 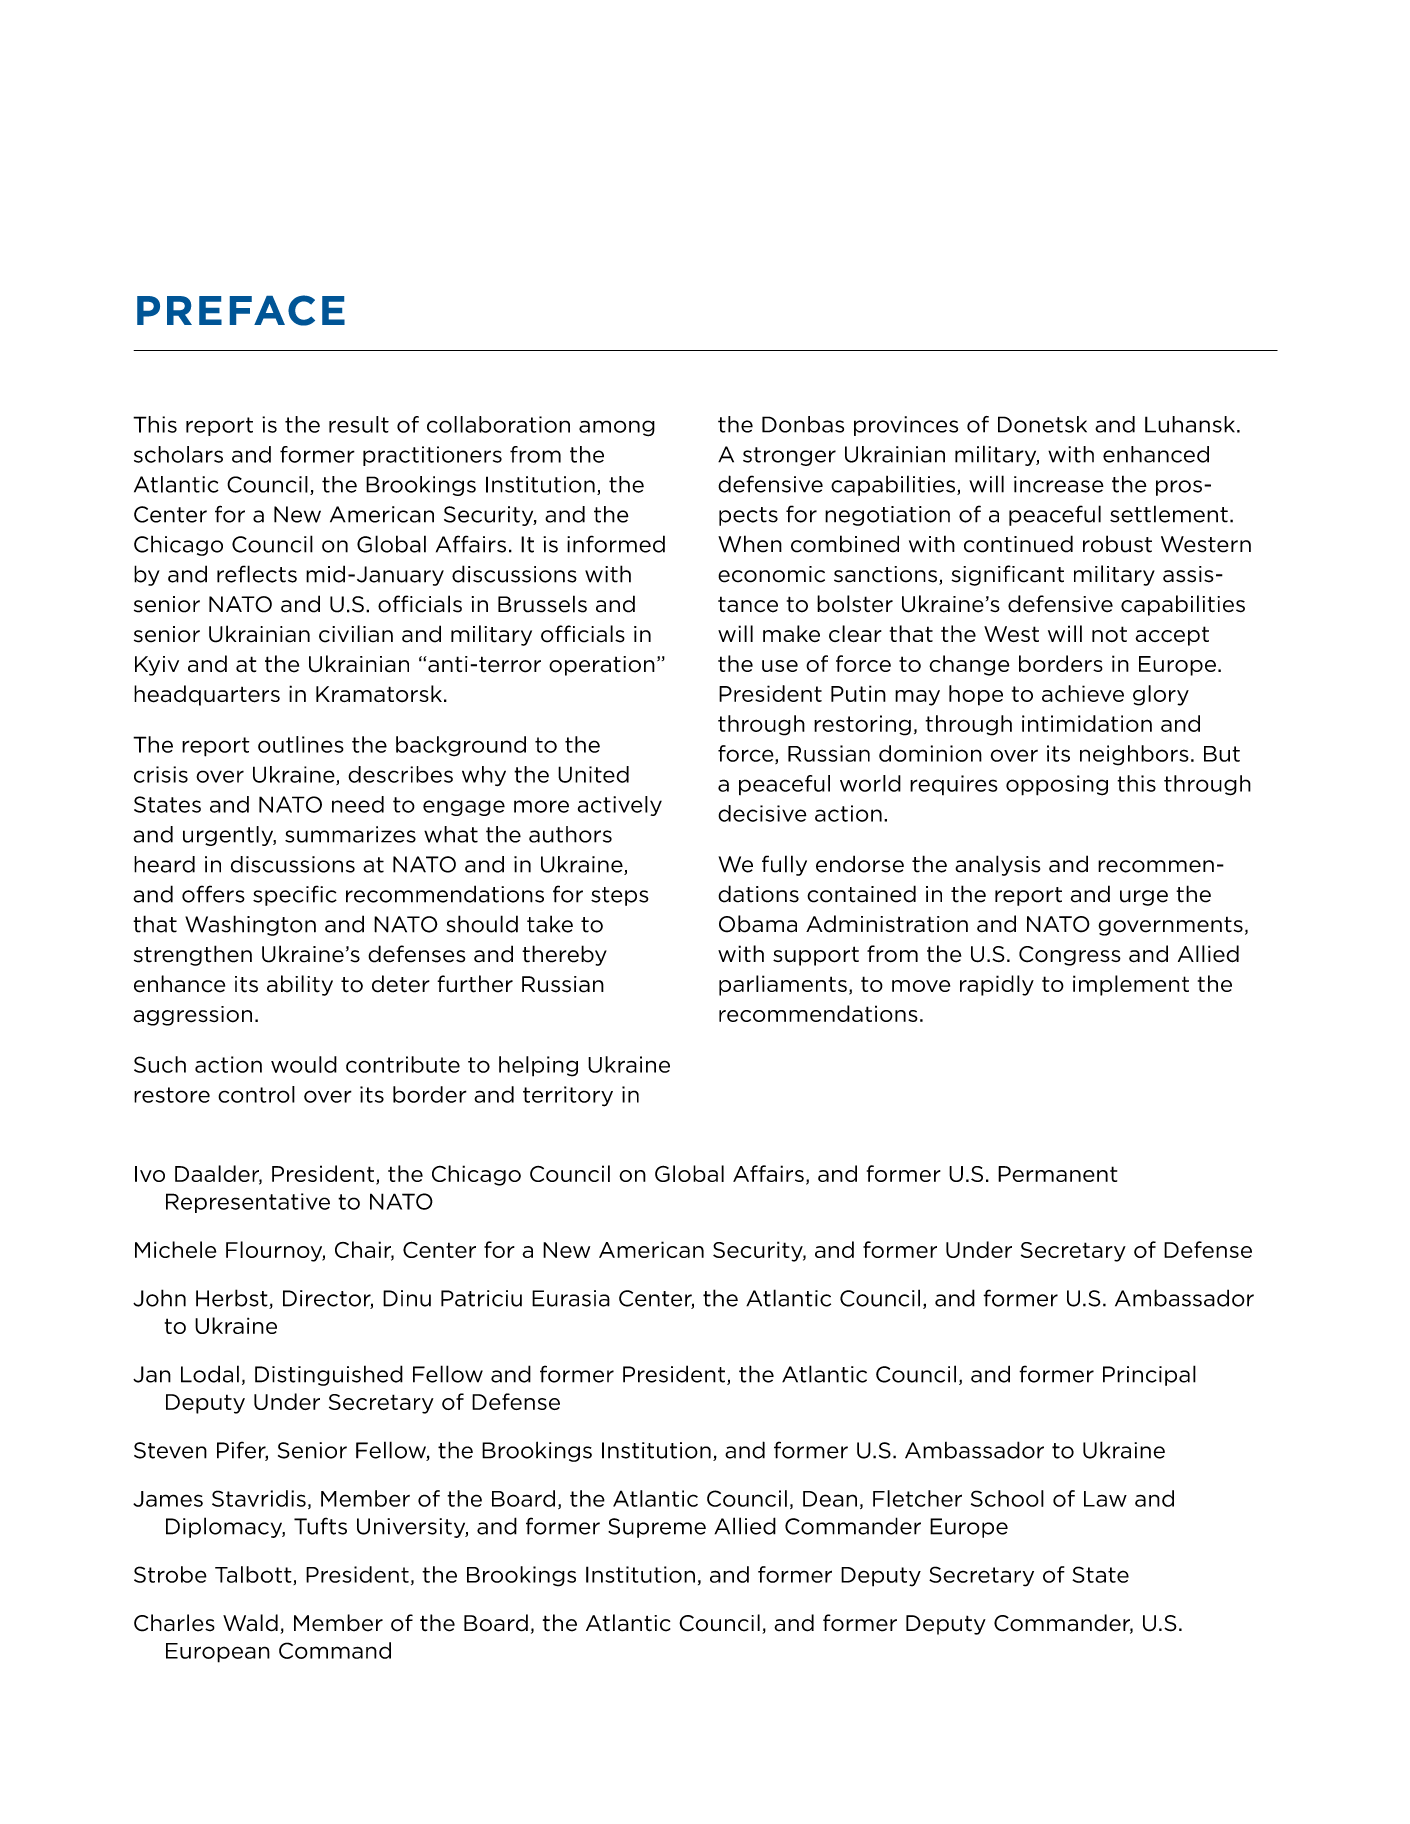 I want to click on Permanent, so click(x=1057, y=1174).
